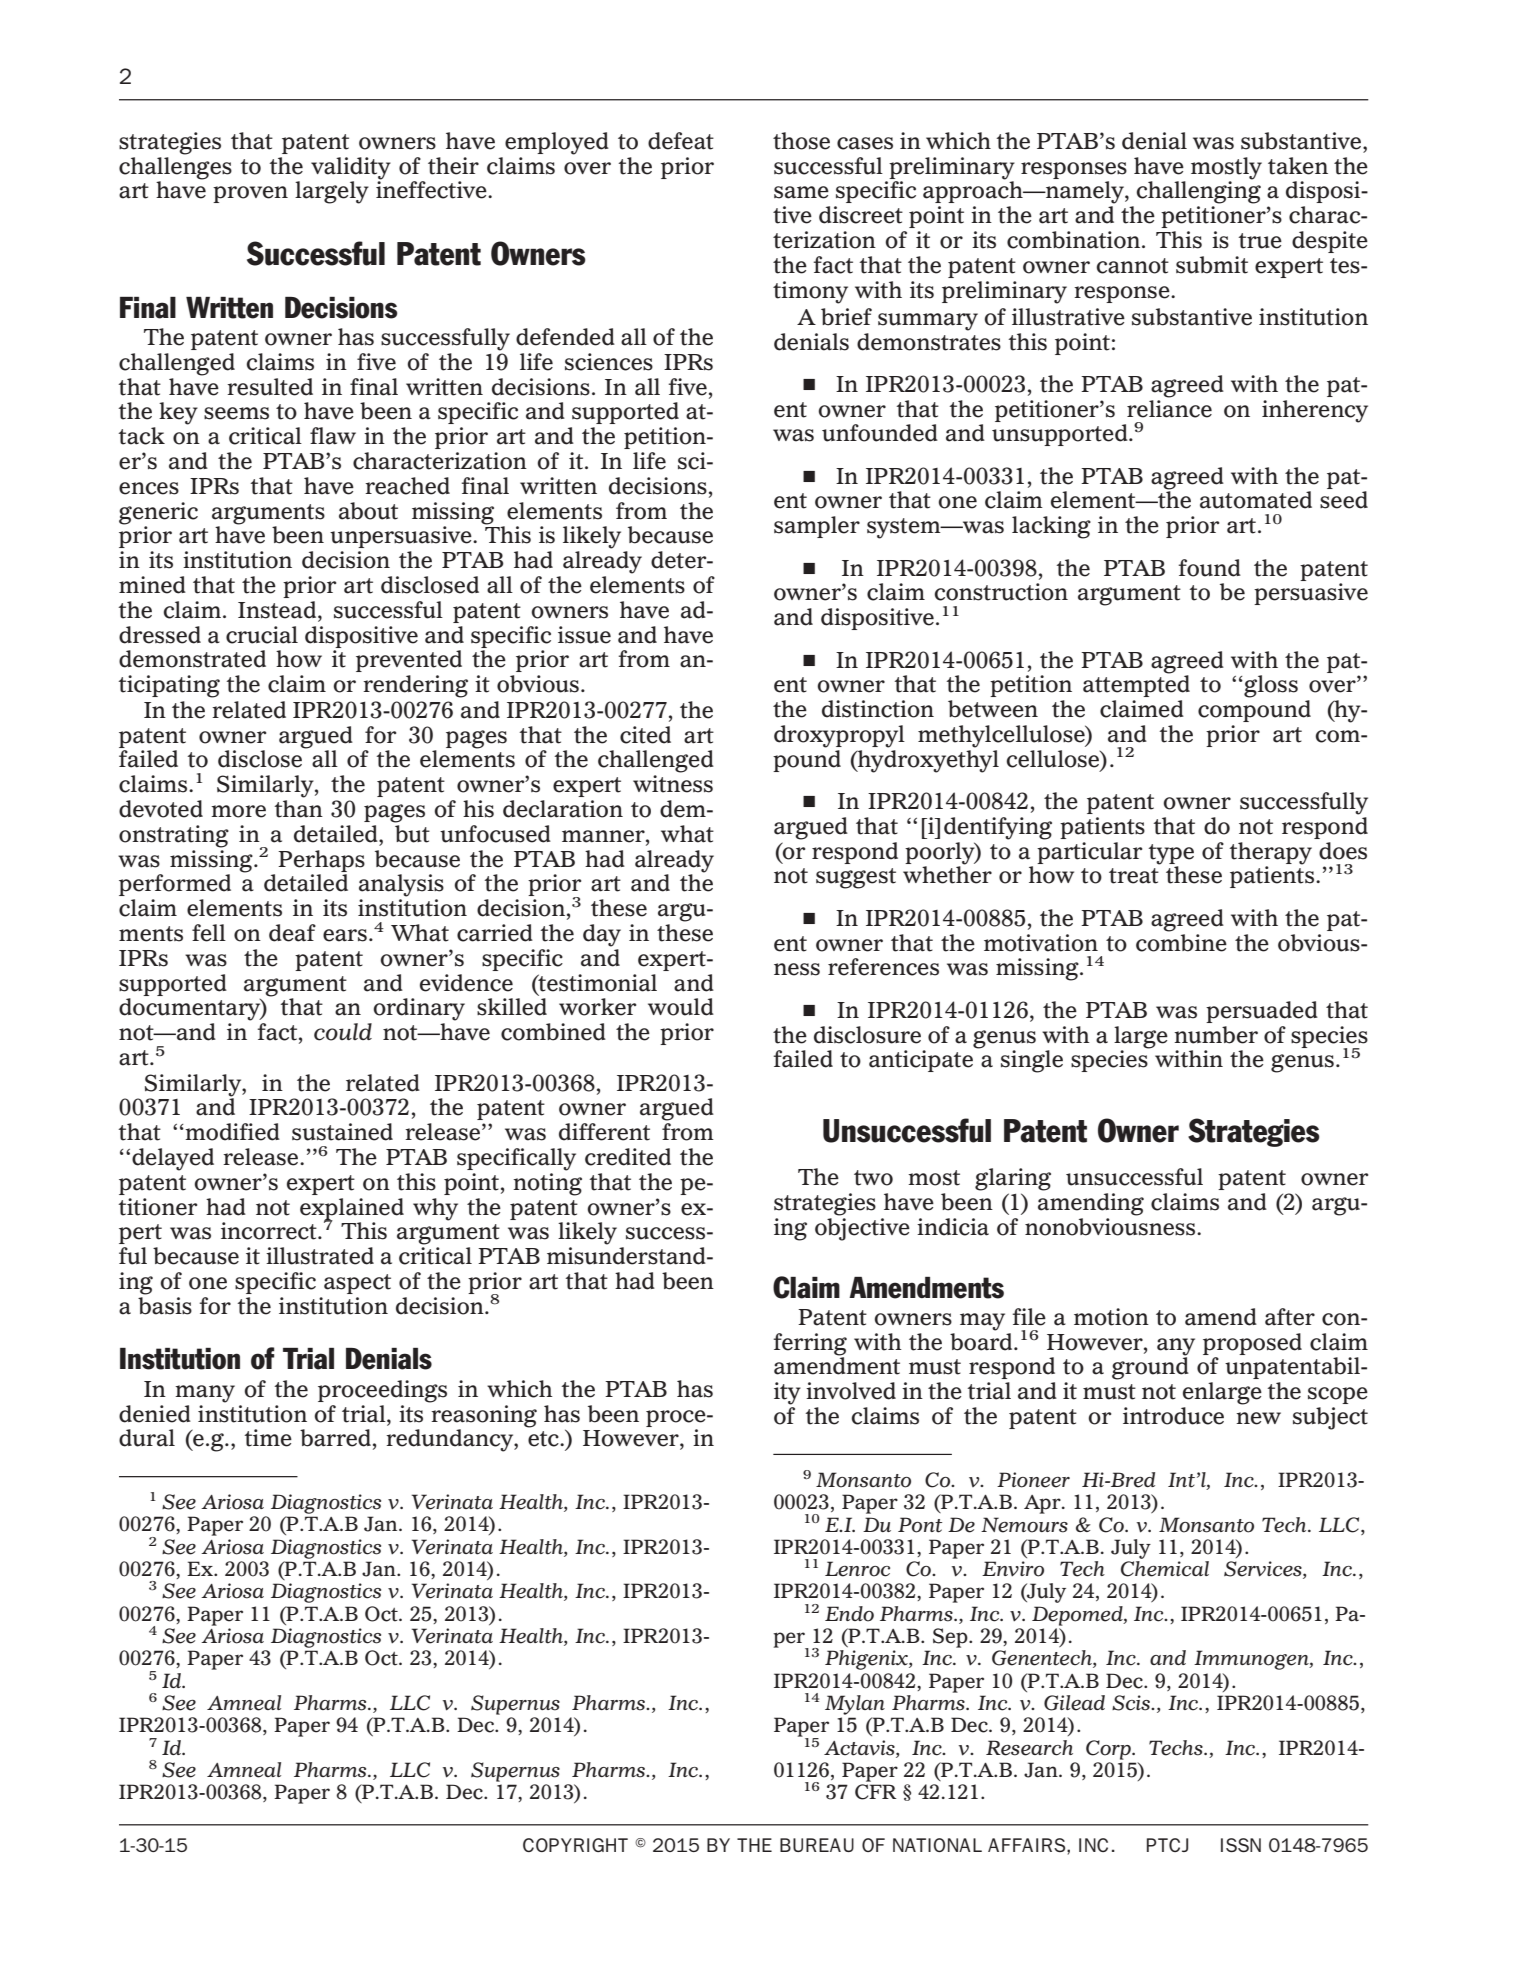 The height and width of the page is (1963, 1517). What do you see at coordinates (1198, 191) in the page?
I see `challenging` at bounding box center [1198, 191].
